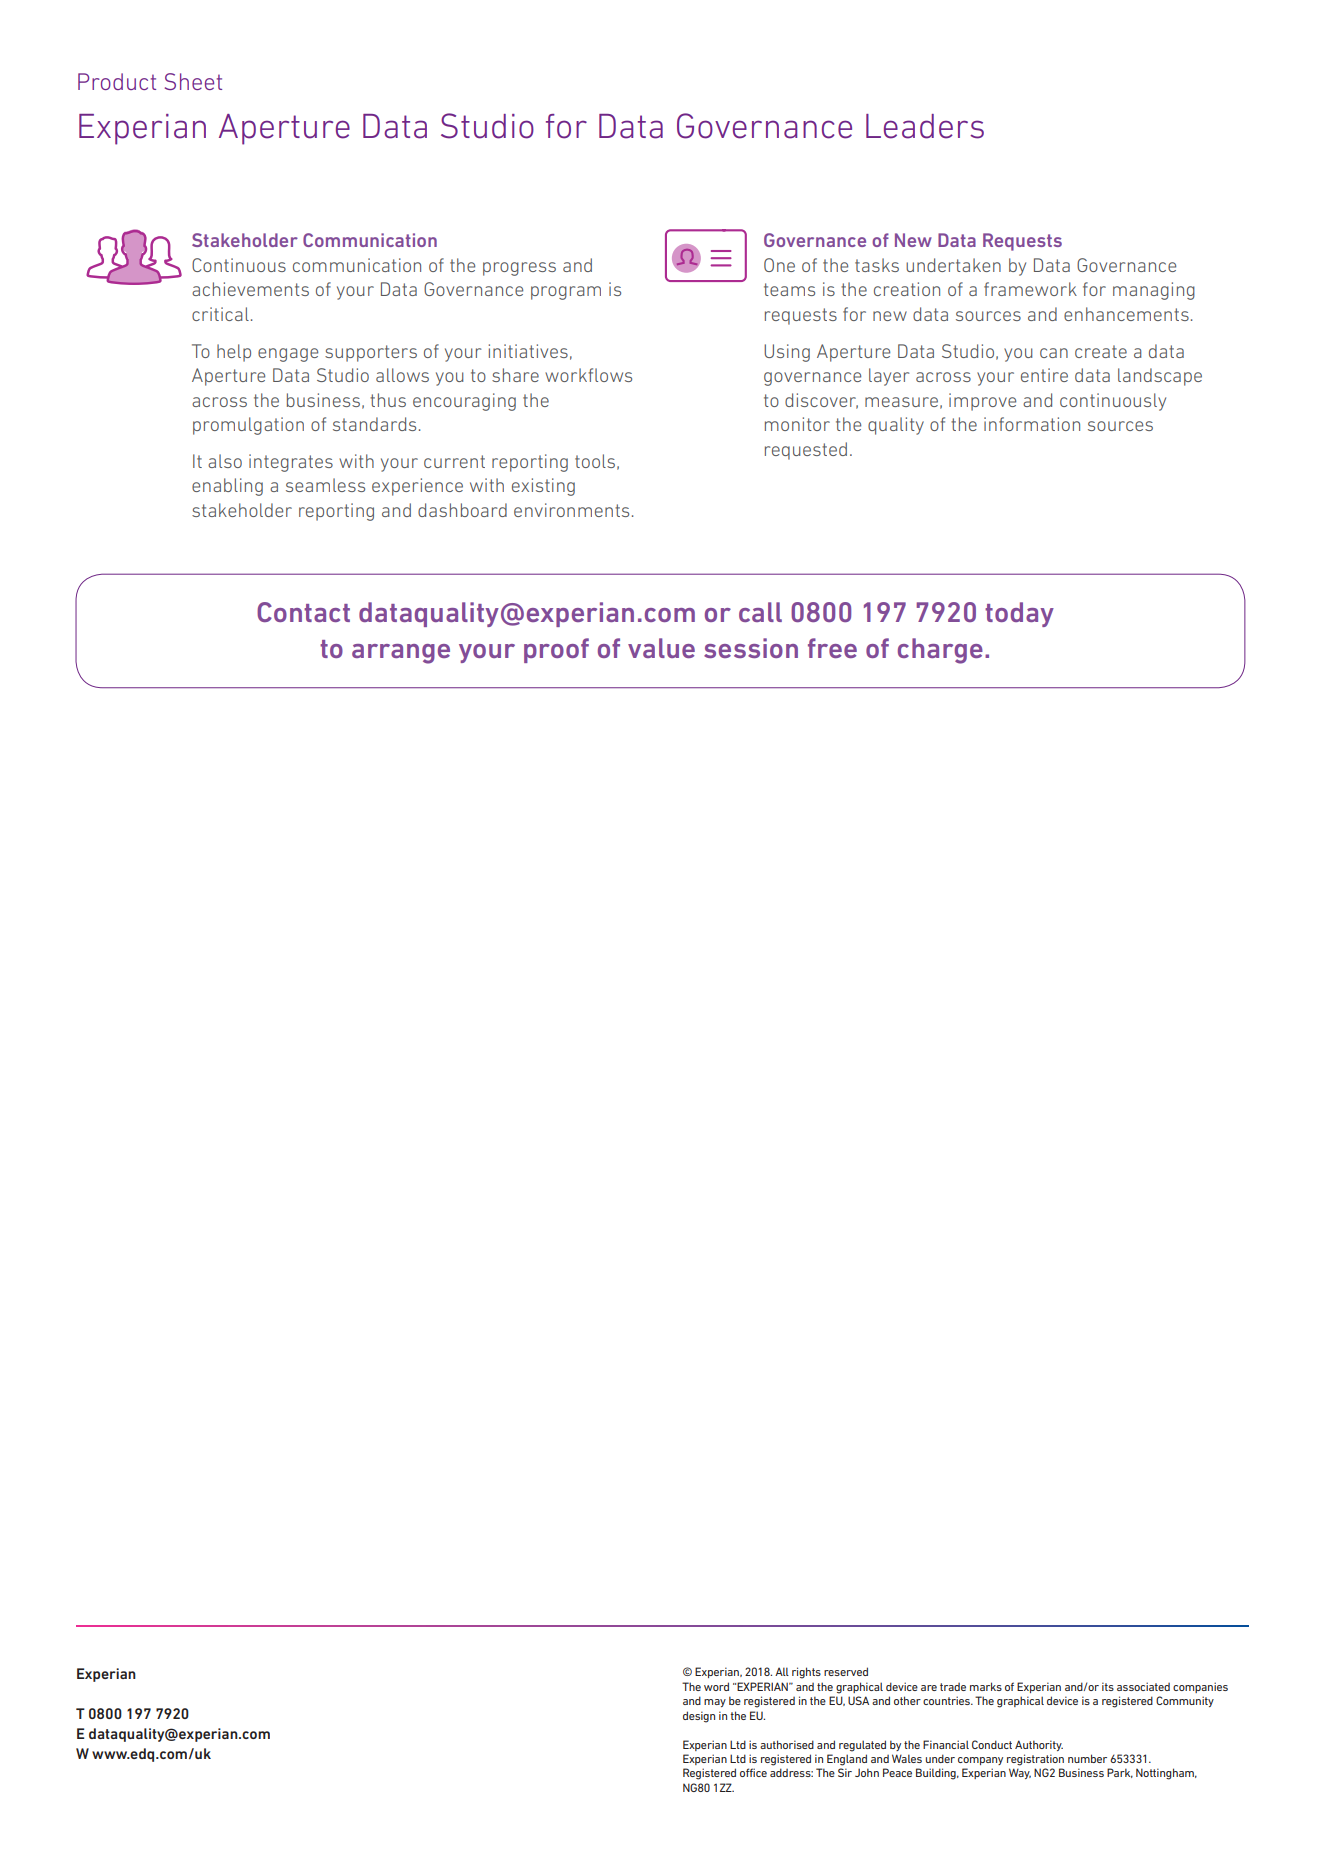  I want to click on its, so click(1108, 1686).
